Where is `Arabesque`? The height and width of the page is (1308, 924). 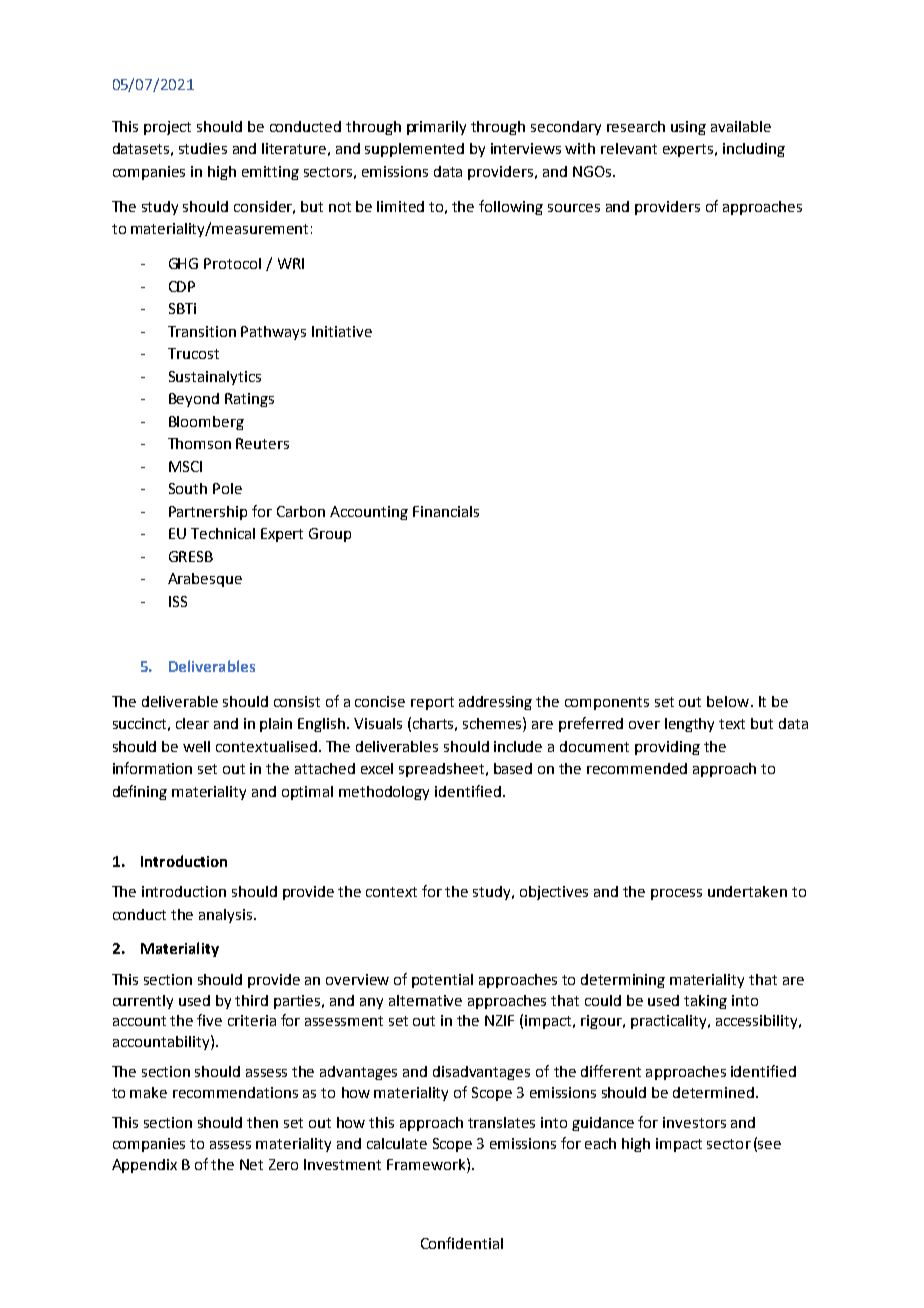 Arabesque is located at coordinates (205, 580).
